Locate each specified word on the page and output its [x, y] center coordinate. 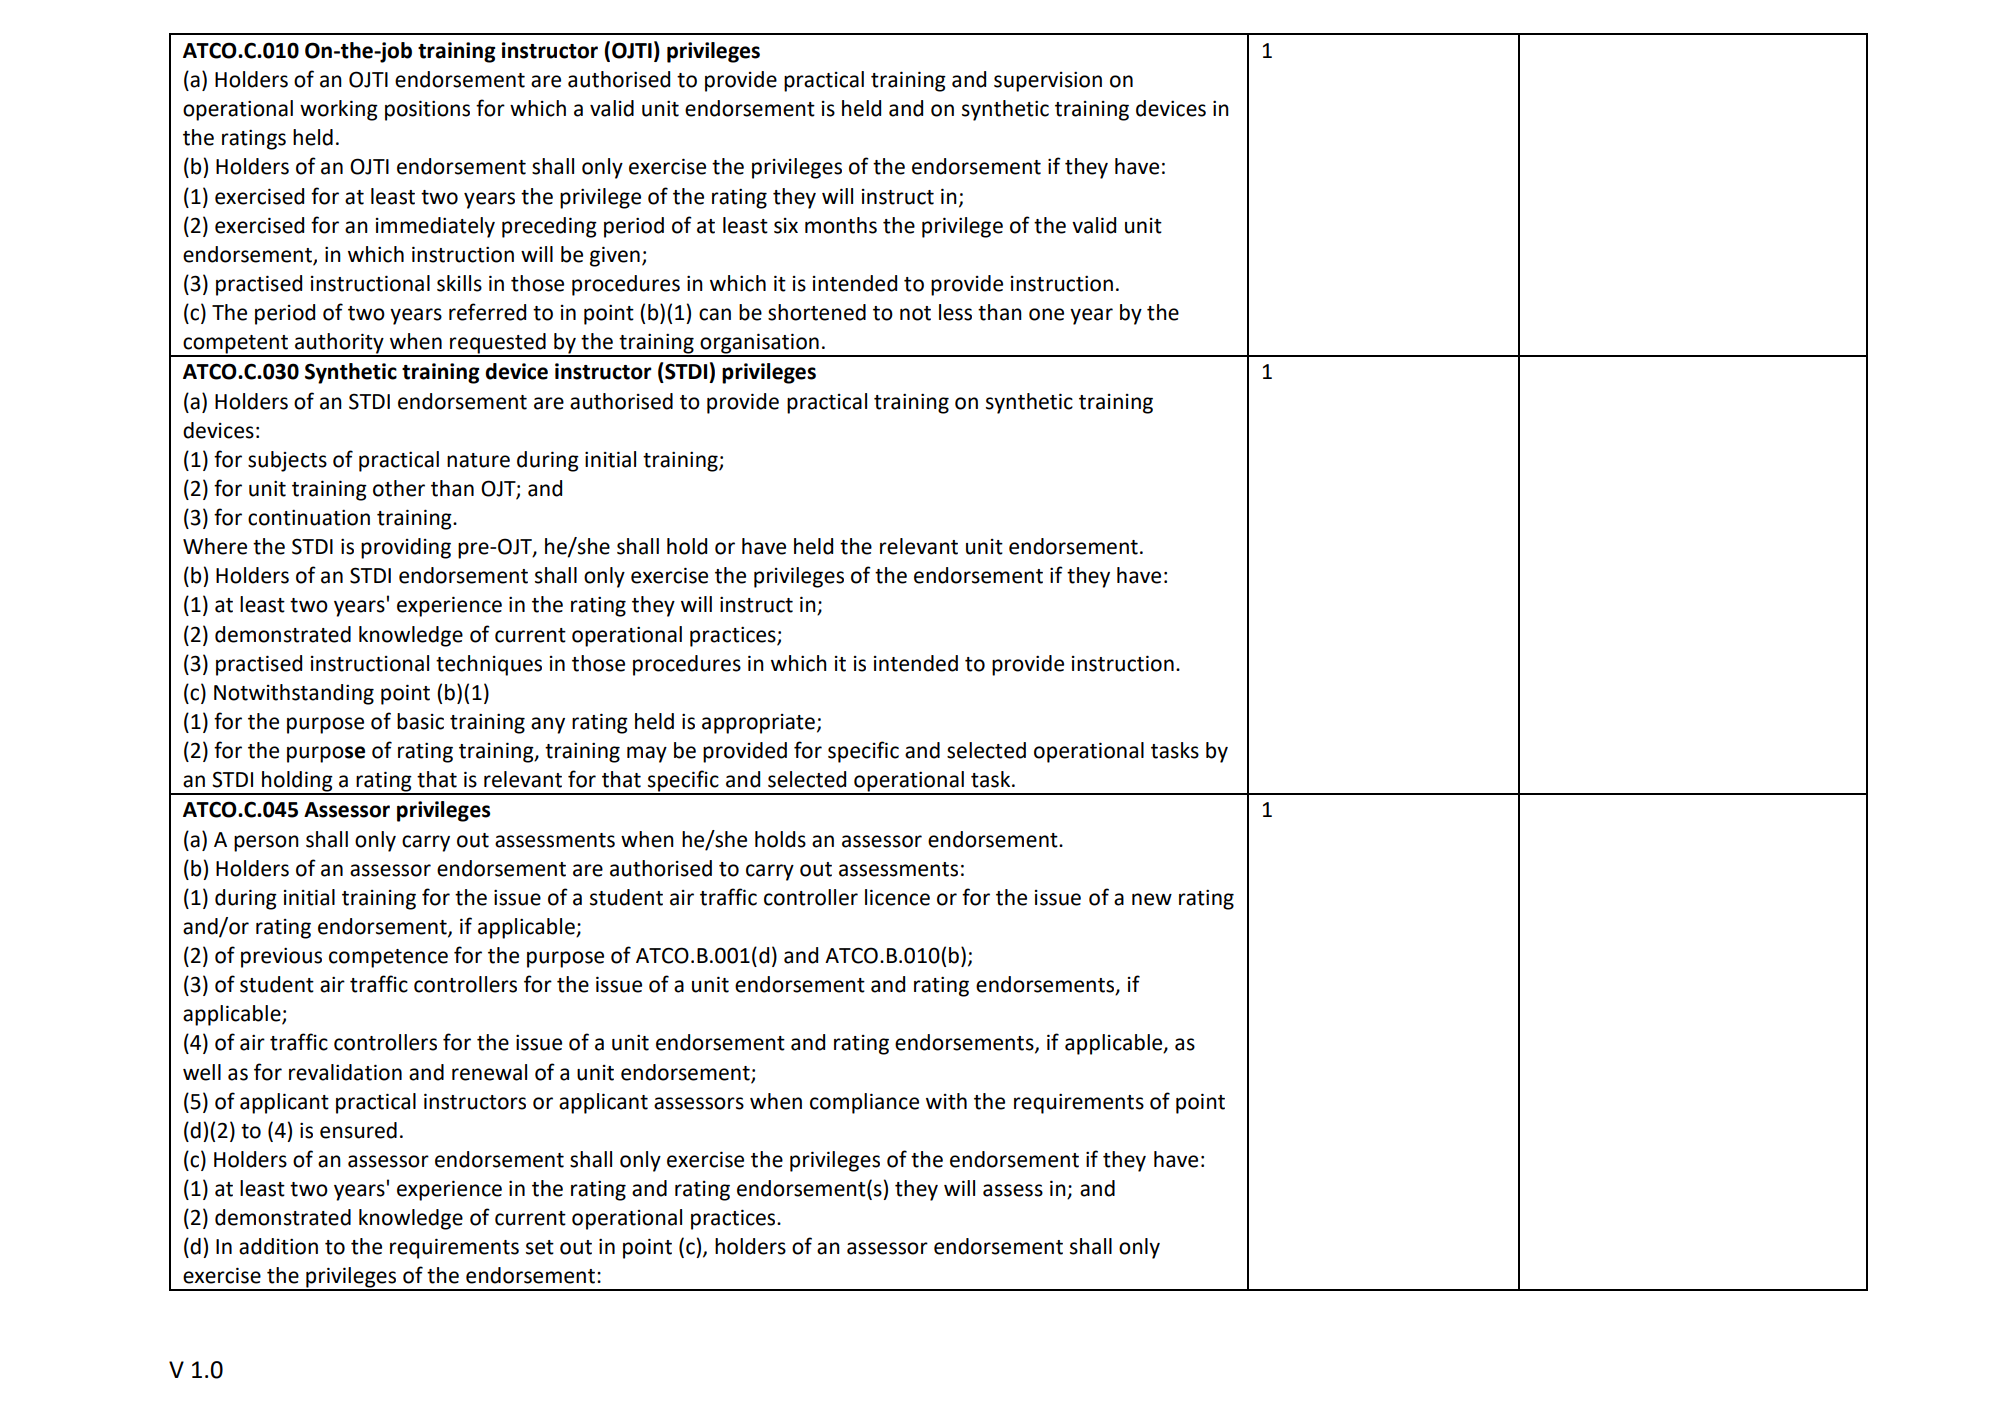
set [540, 1247]
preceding [549, 227]
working [339, 110]
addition [278, 1246]
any [548, 725]
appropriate [758, 724]
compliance [864, 1103]
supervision [1048, 81]
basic [420, 721]
